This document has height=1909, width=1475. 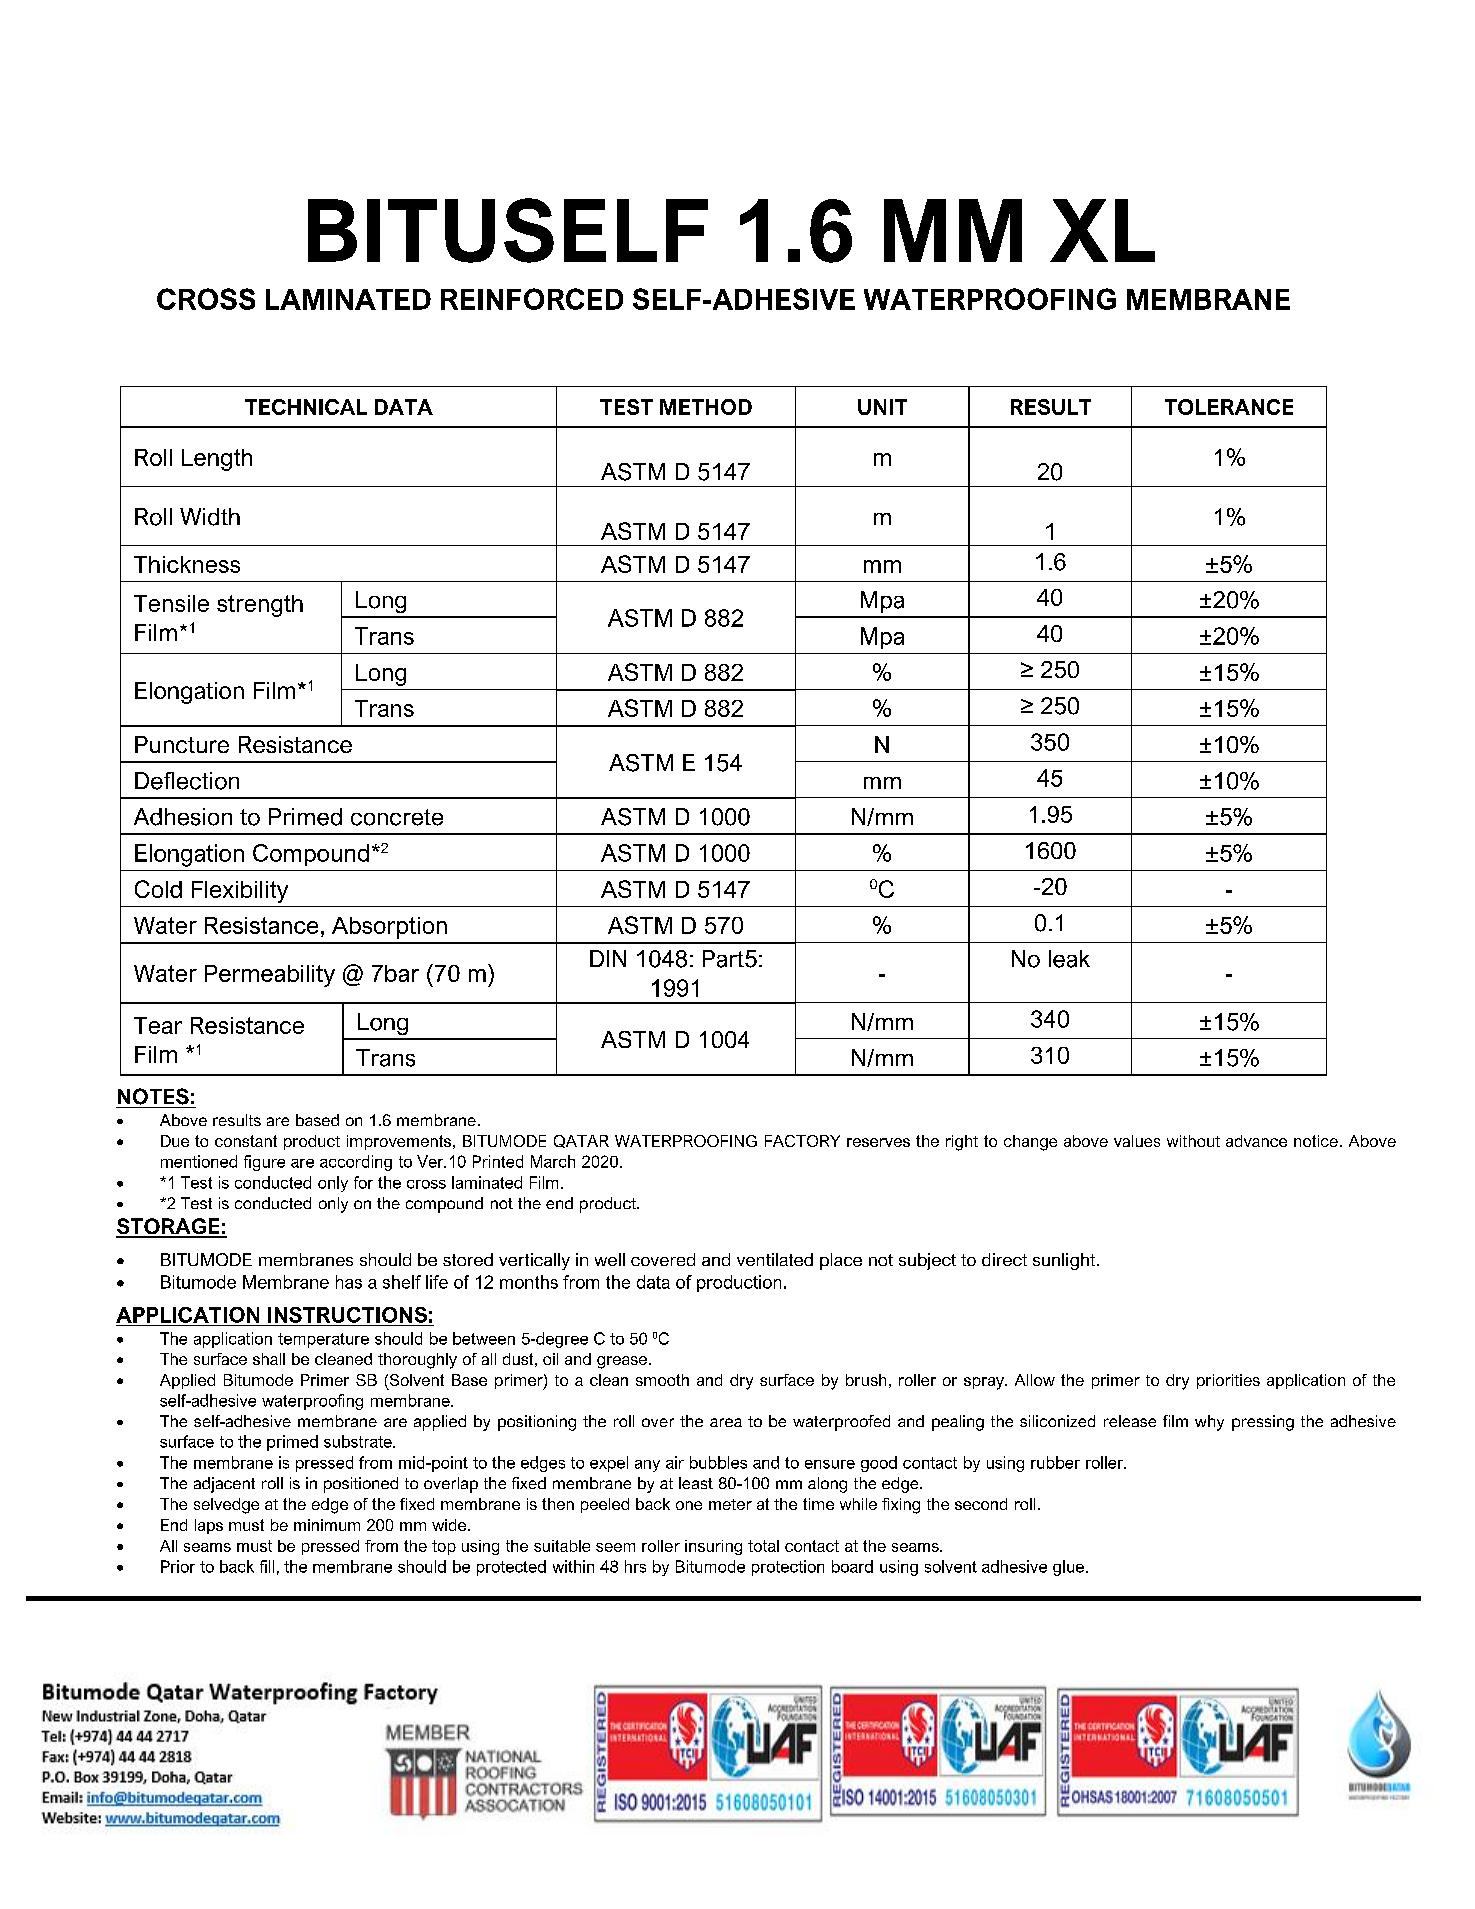 I want to click on without, so click(x=1193, y=1141).
